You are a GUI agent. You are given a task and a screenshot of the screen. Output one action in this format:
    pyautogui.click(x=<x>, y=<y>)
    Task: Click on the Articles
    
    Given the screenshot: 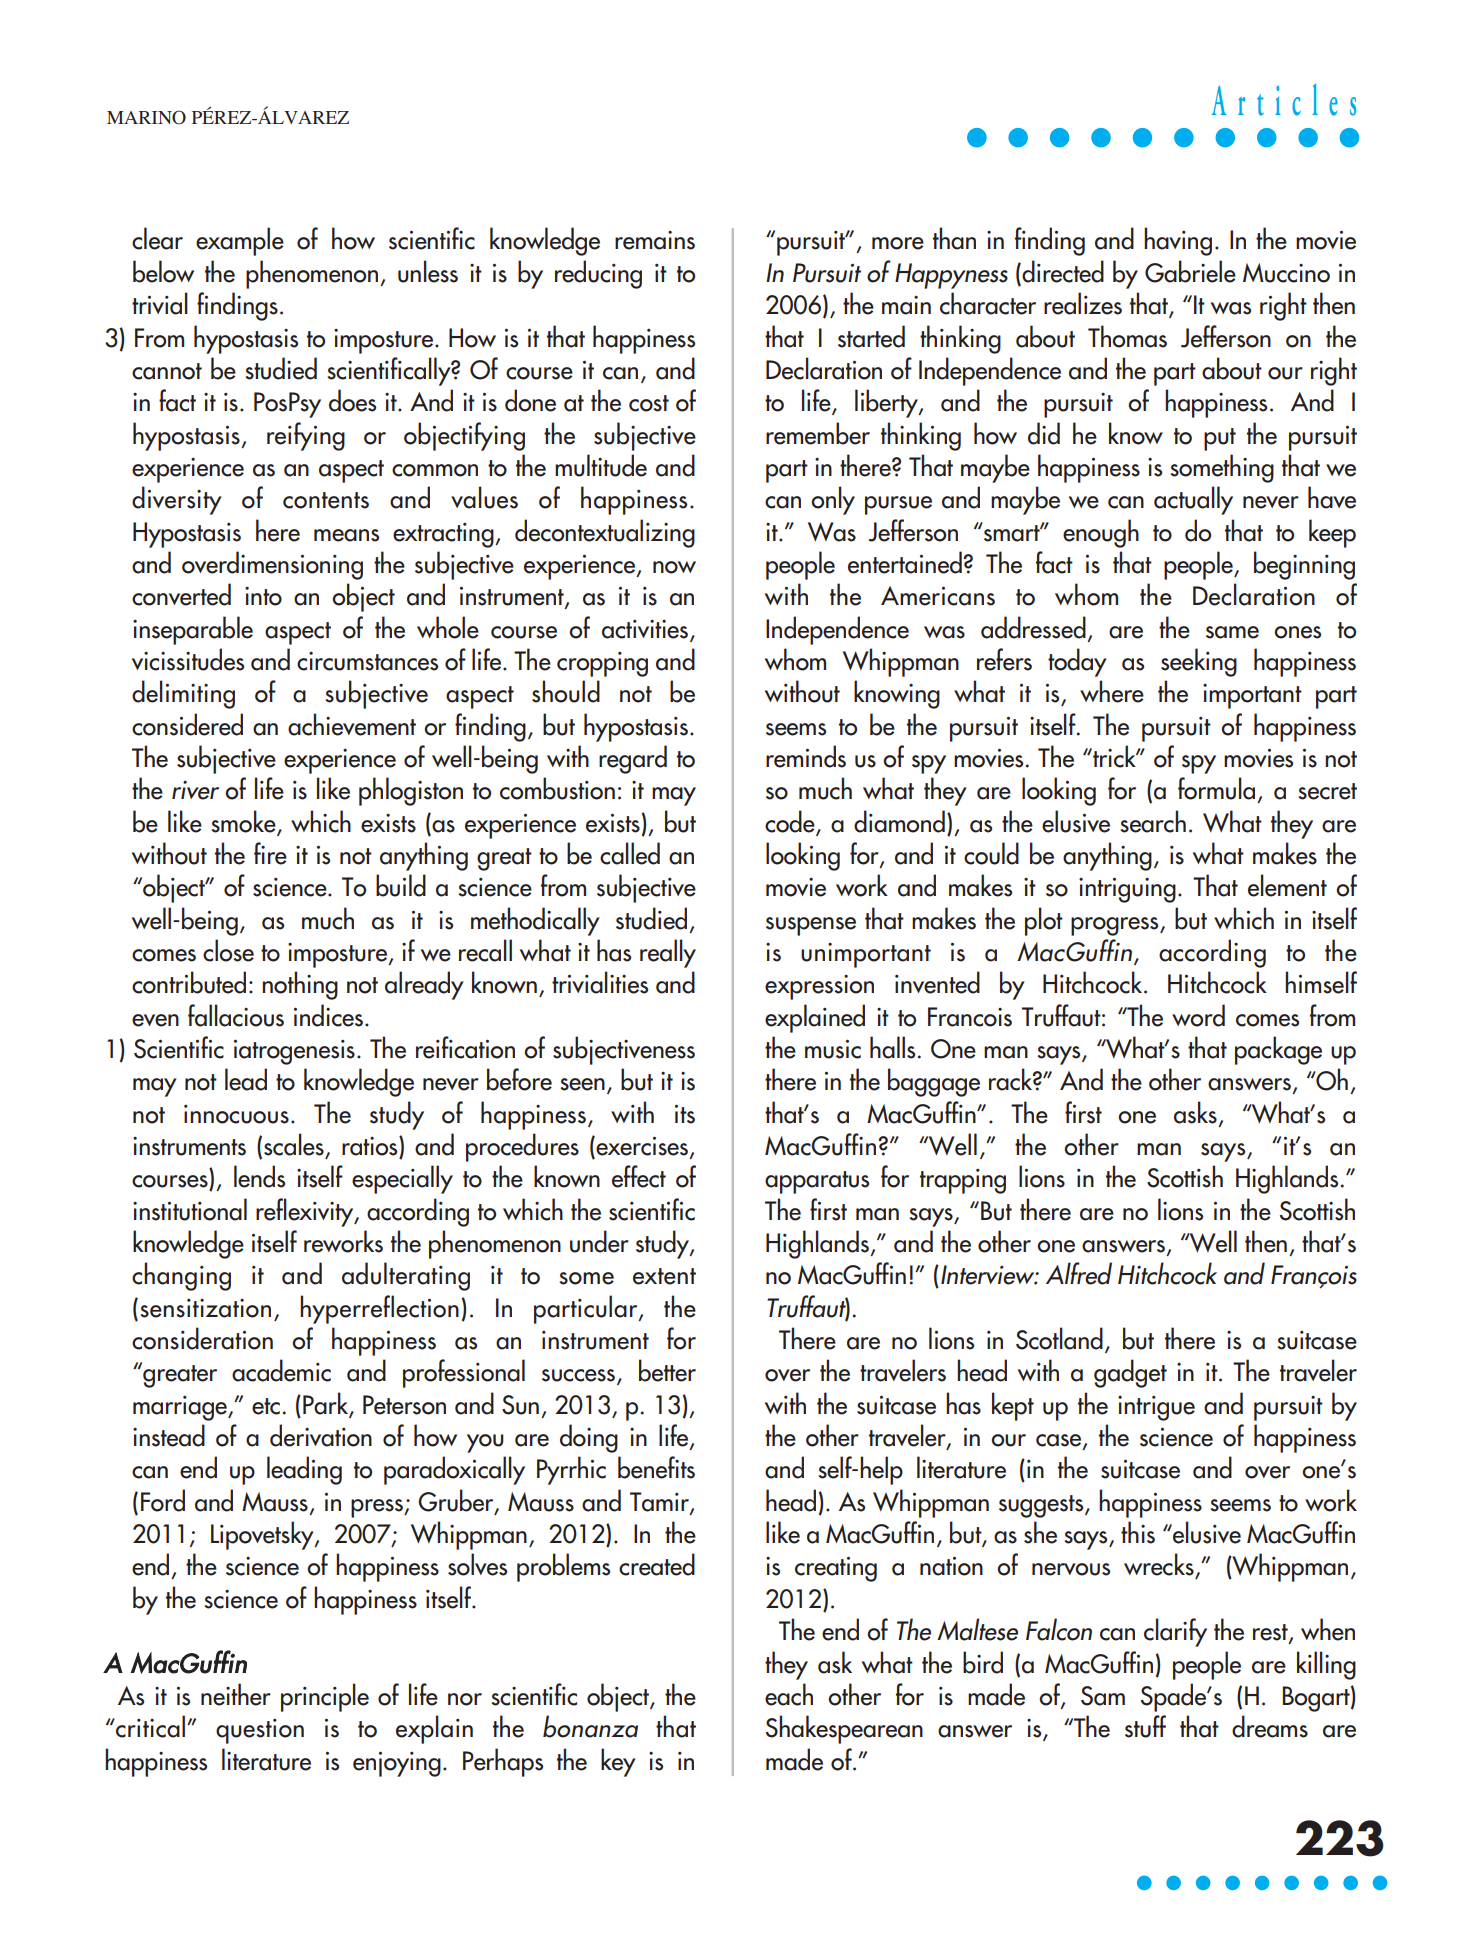 What is the action you would take?
    pyautogui.click(x=1283, y=100)
